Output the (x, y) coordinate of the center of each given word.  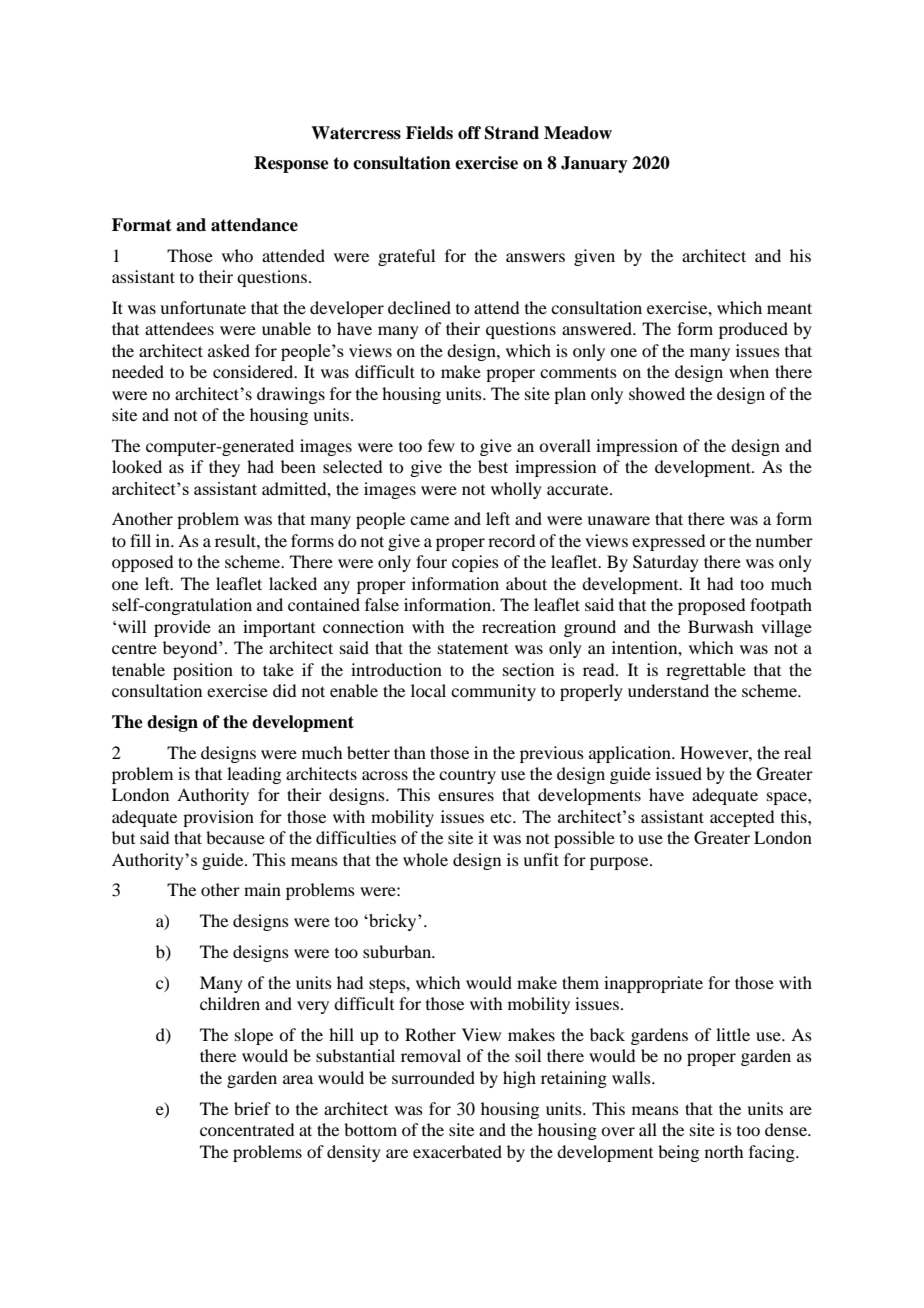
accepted (742, 818)
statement (473, 648)
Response (291, 164)
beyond (191, 649)
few (441, 445)
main (262, 889)
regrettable (706, 671)
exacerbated (457, 1151)
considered (254, 371)
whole (425, 859)
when (749, 371)
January (594, 164)
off (469, 133)
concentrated (247, 1129)
